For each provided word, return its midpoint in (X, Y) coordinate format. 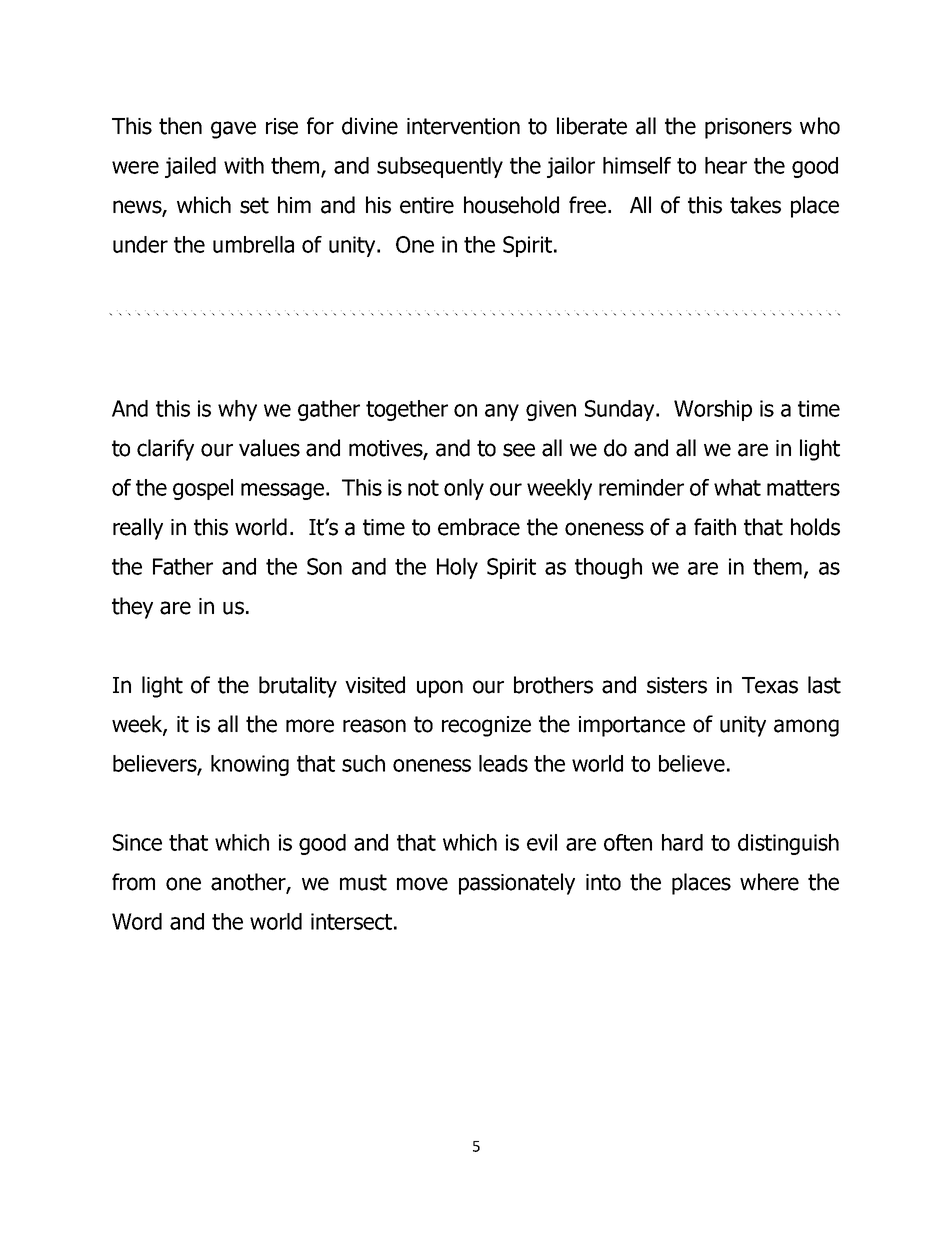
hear (726, 165)
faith (715, 527)
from (133, 882)
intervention (463, 126)
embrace (479, 527)
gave (233, 130)
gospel (203, 489)
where (769, 882)
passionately (517, 884)
